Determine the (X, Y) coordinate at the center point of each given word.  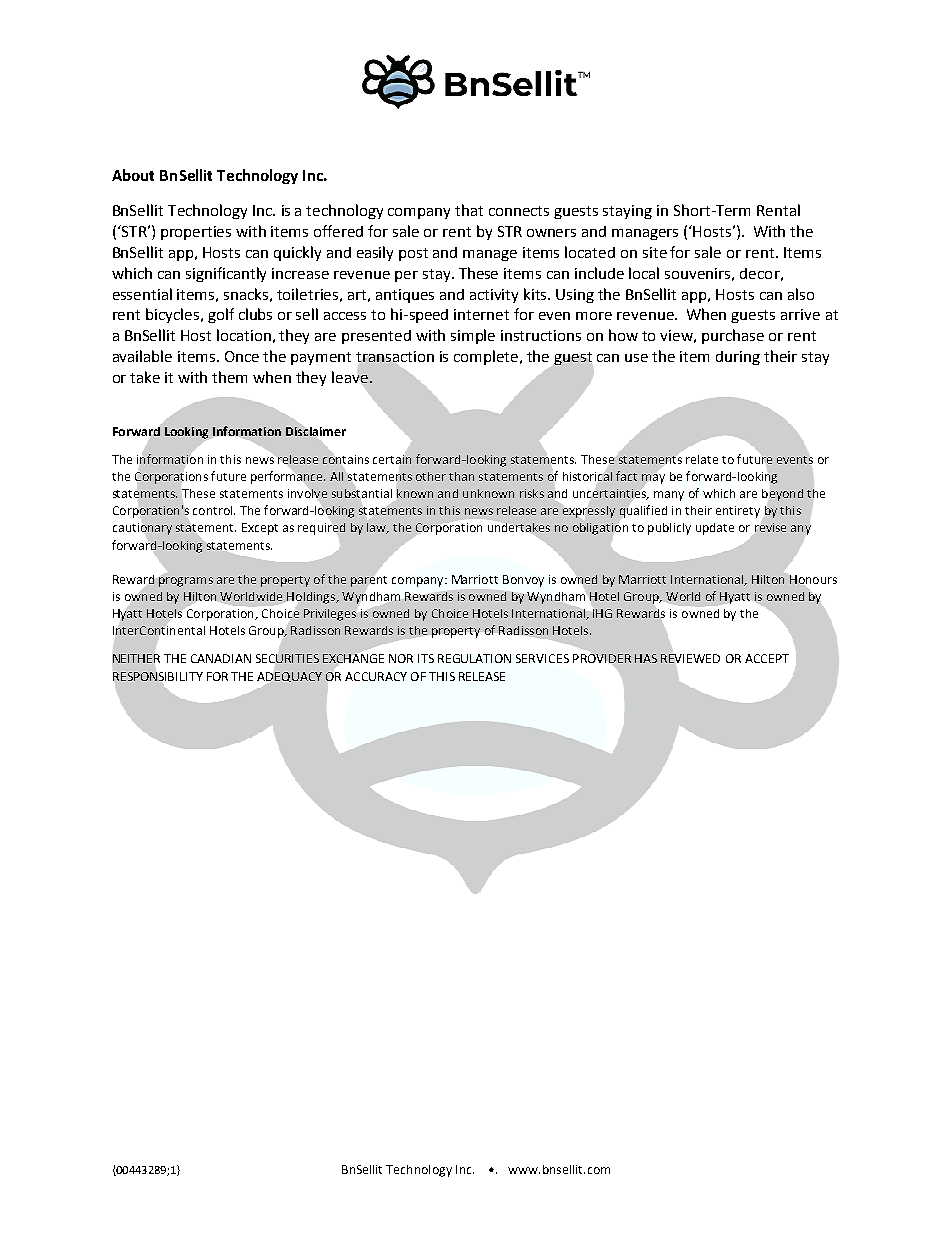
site (655, 252)
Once (242, 356)
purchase (733, 336)
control (214, 510)
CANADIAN (221, 658)
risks (532, 493)
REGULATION (474, 658)
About (133, 175)
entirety (738, 512)
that (469, 210)
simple (473, 336)
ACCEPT (767, 658)
